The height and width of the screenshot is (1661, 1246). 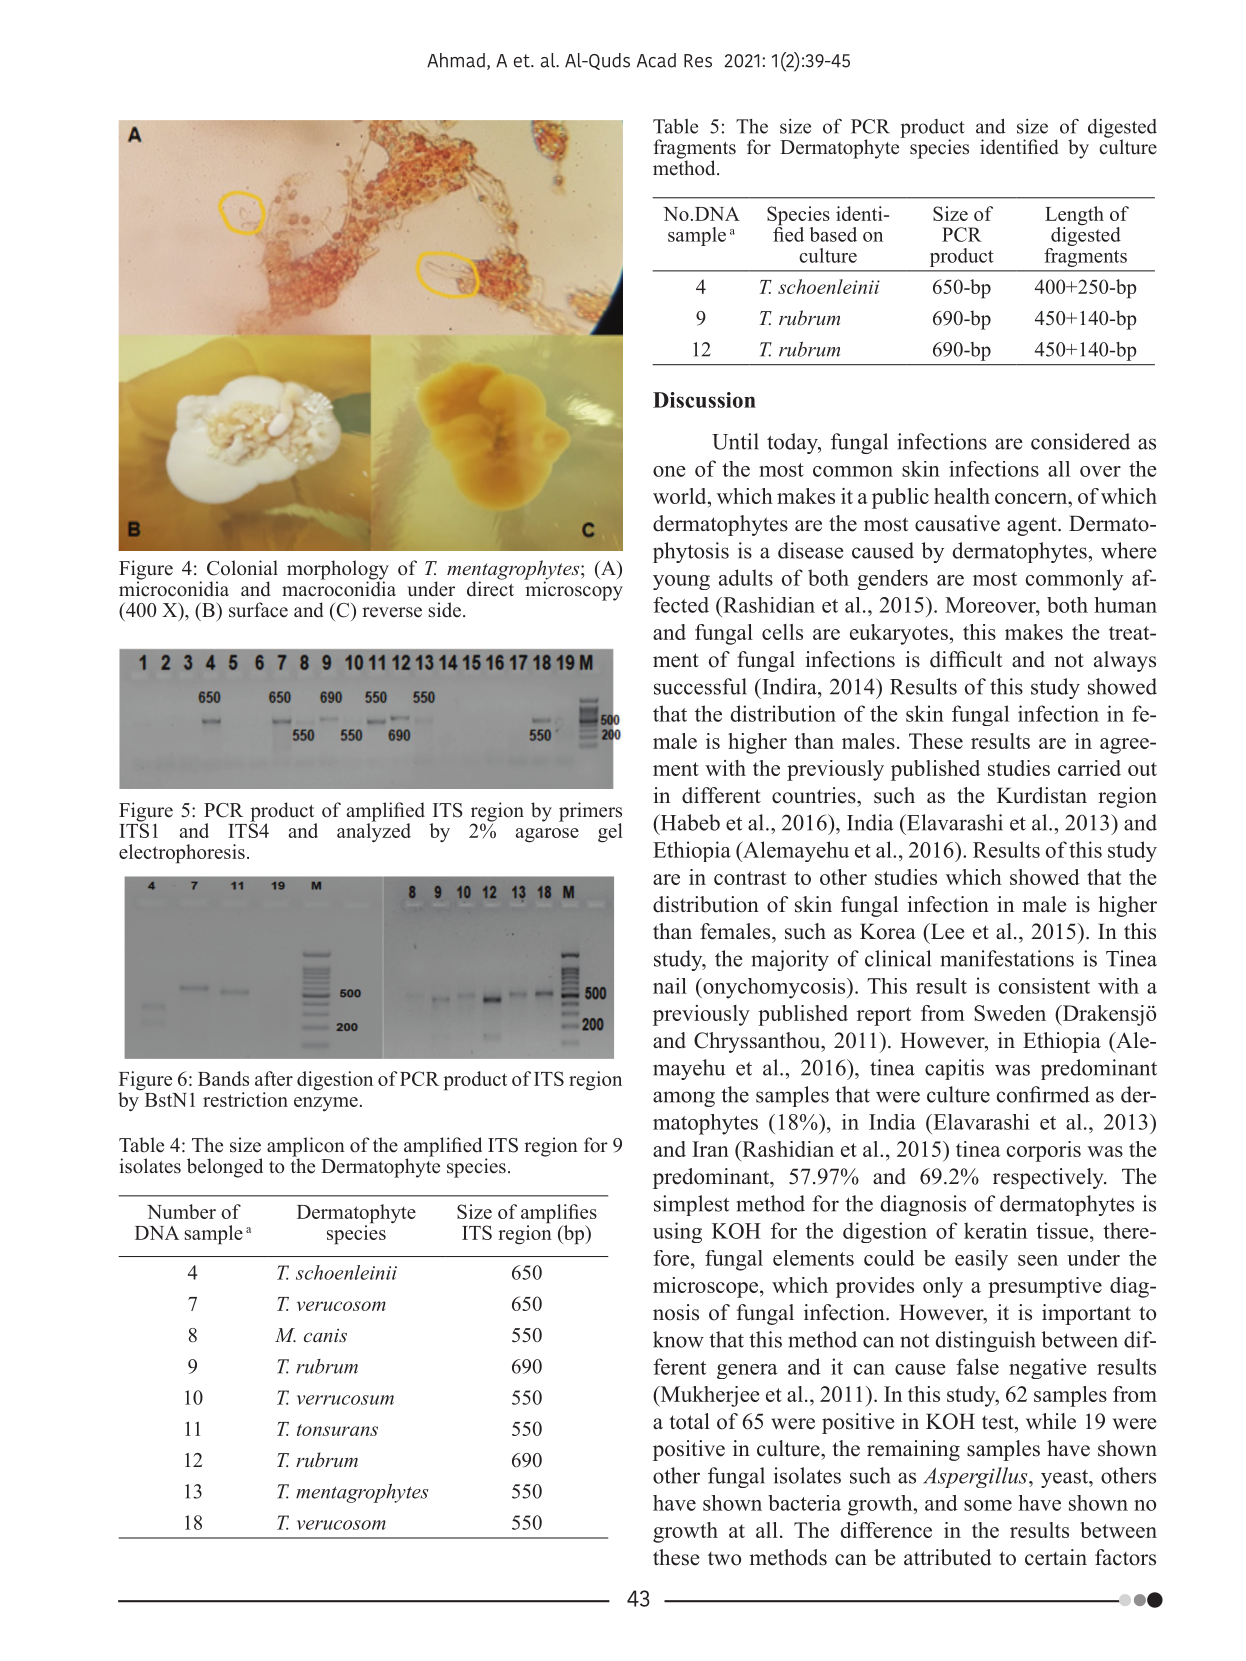 I want to click on morphology, so click(x=338, y=571).
